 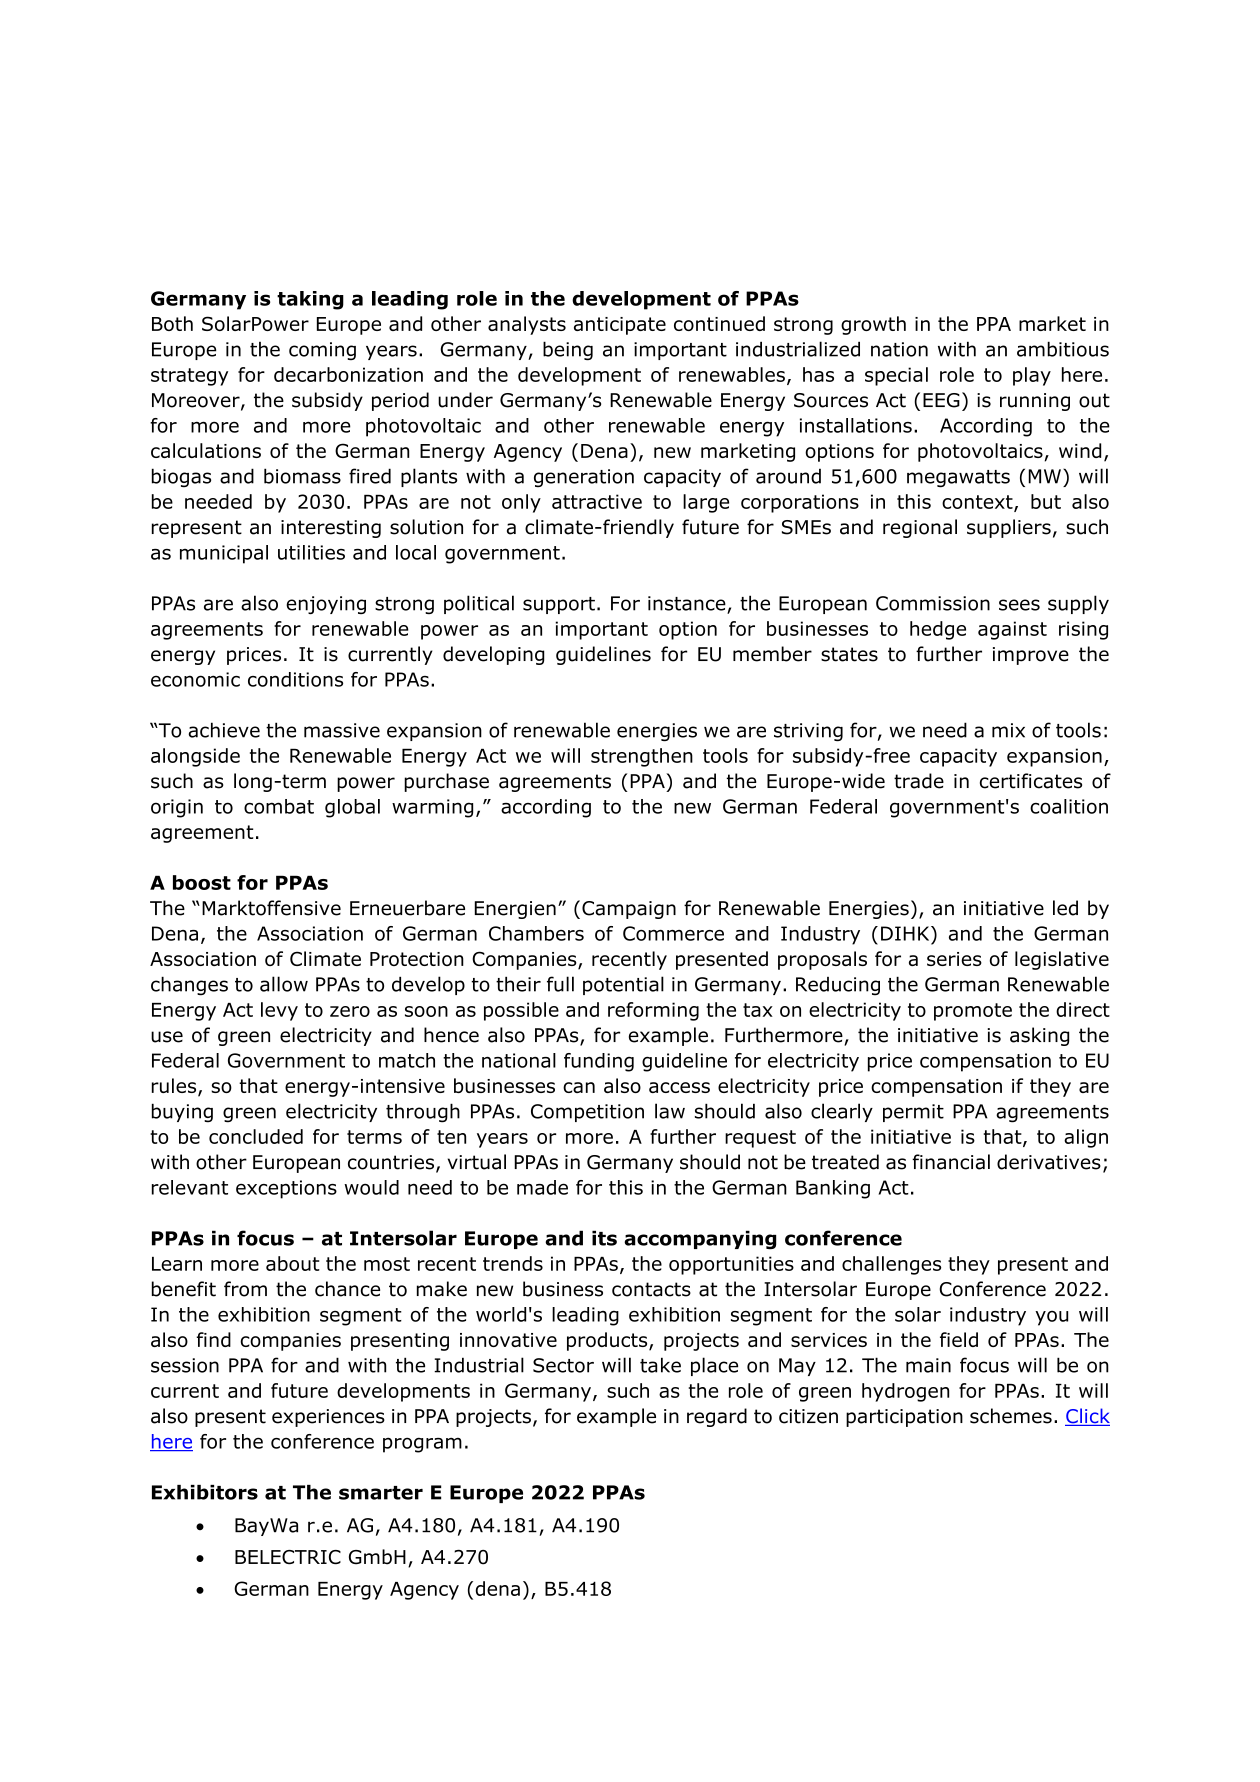 What do you see at coordinates (1032, 376) in the document?
I see `play` at bounding box center [1032, 376].
